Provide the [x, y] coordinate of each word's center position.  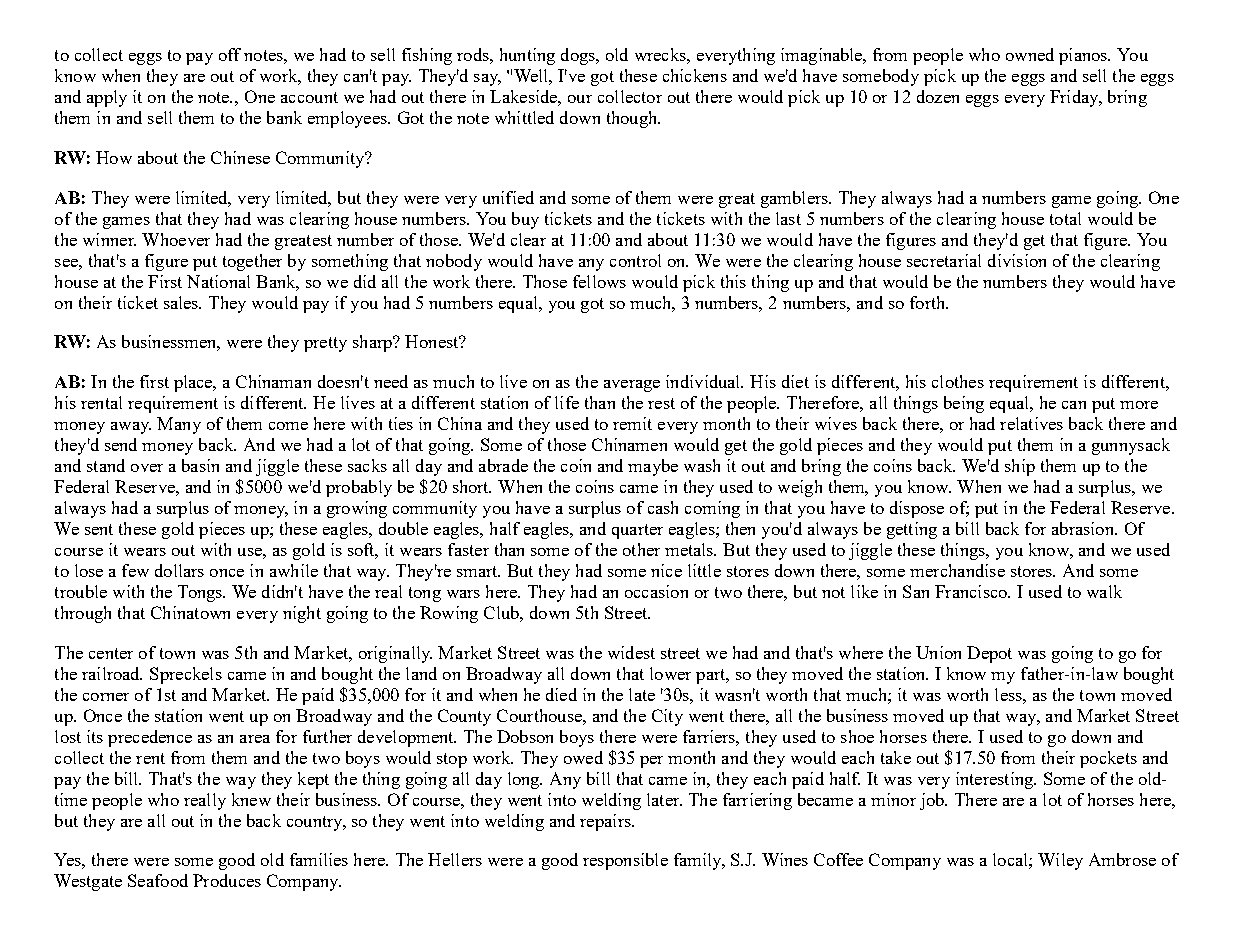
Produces [227, 880]
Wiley [1060, 861]
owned [1030, 54]
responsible [625, 861]
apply [107, 98]
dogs [579, 56]
